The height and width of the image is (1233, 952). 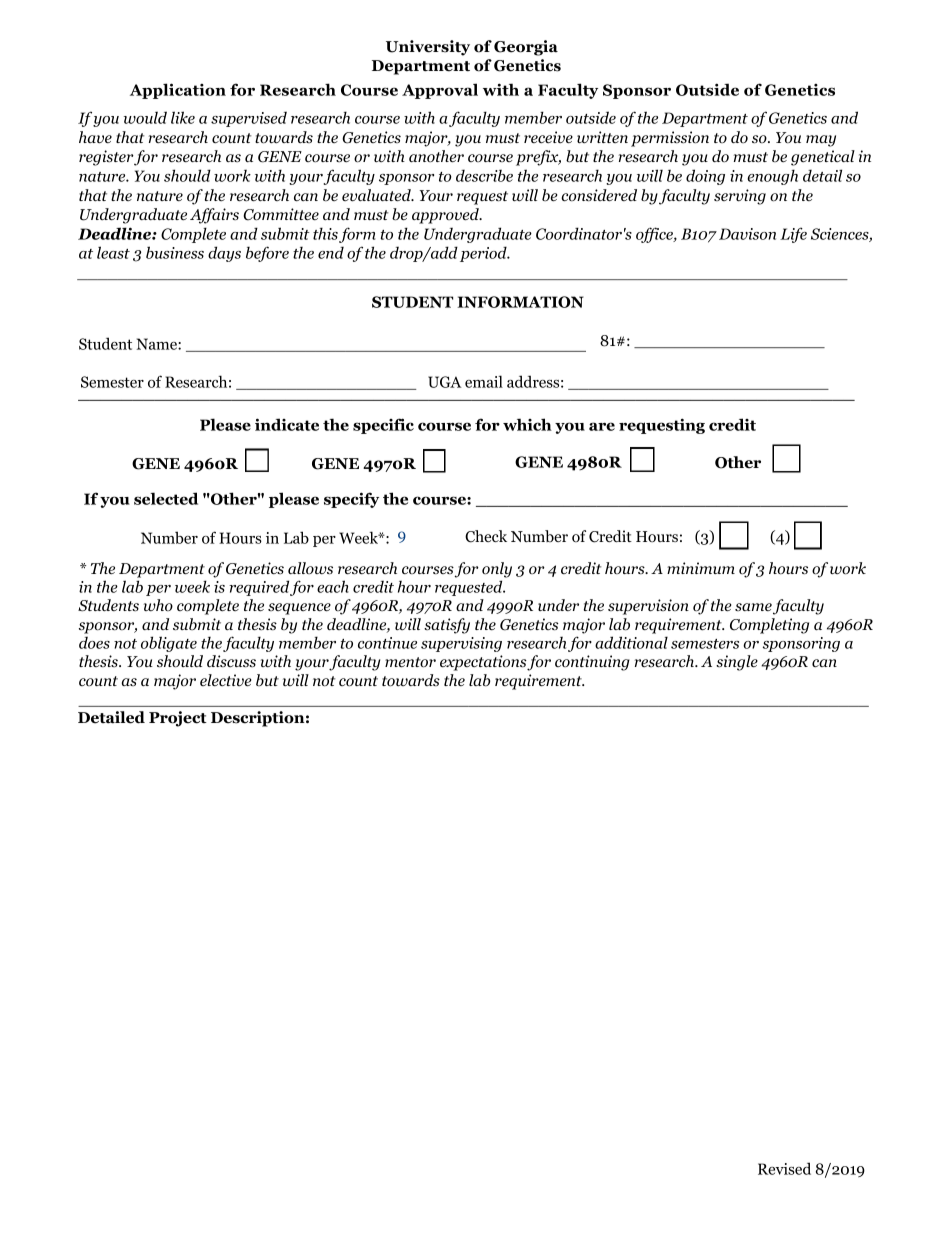 What do you see at coordinates (747, 234) in the image?
I see `Davison` at bounding box center [747, 234].
